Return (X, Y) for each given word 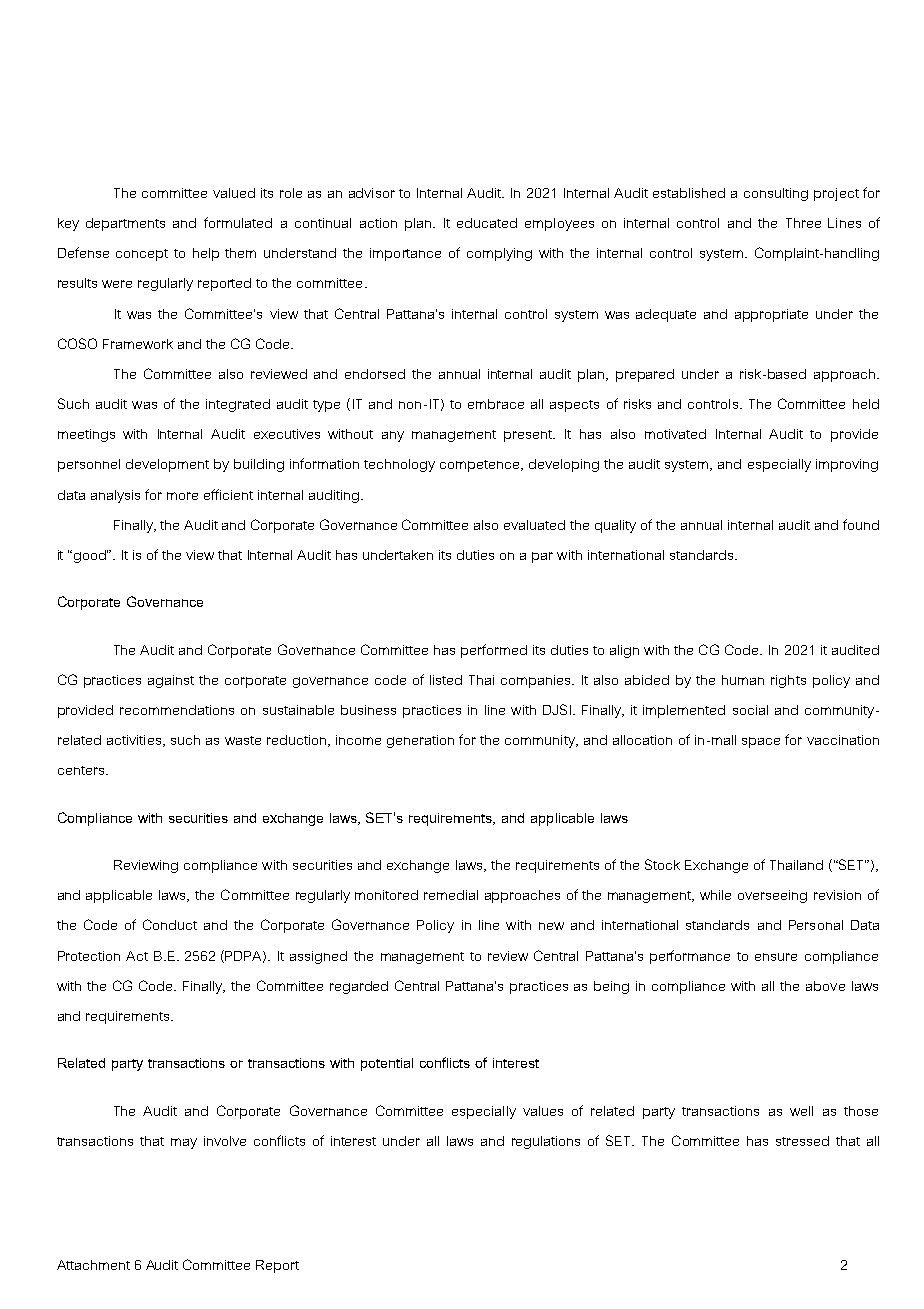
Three (803, 223)
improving (847, 465)
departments (125, 224)
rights (788, 681)
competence (481, 466)
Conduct (170, 924)
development (167, 465)
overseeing (772, 896)
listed (446, 680)
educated (487, 223)
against (171, 681)
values (543, 1111)
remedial (451, 895)
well (801, 1111)
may (184, 1143)
